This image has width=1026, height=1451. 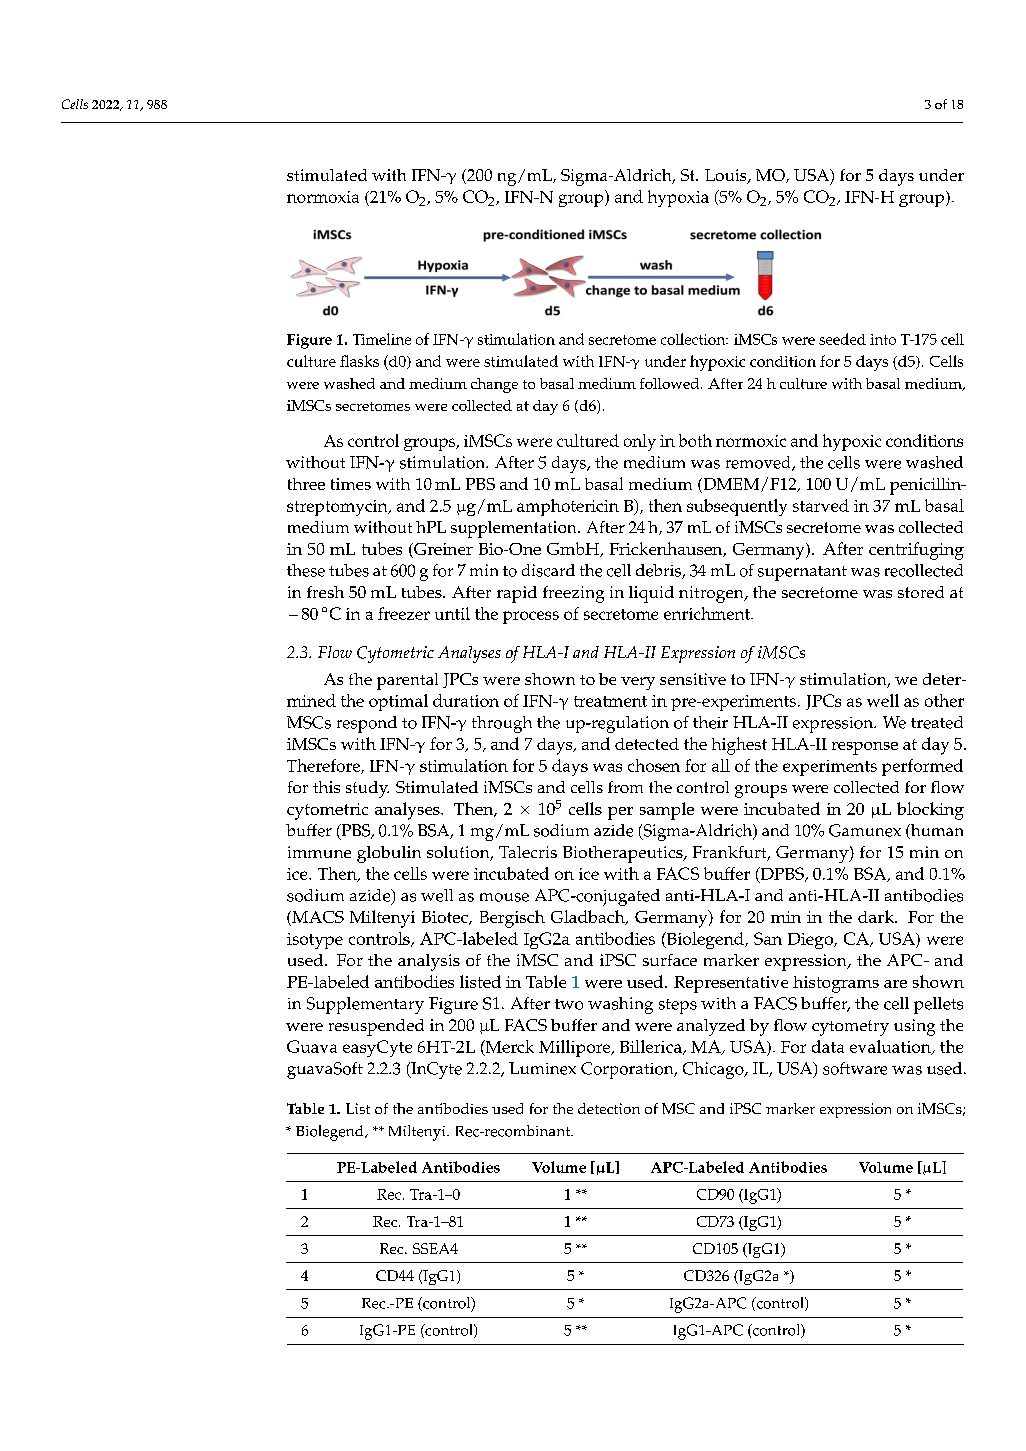 I want to click on hypoxia, so click(x=678, y=198).
